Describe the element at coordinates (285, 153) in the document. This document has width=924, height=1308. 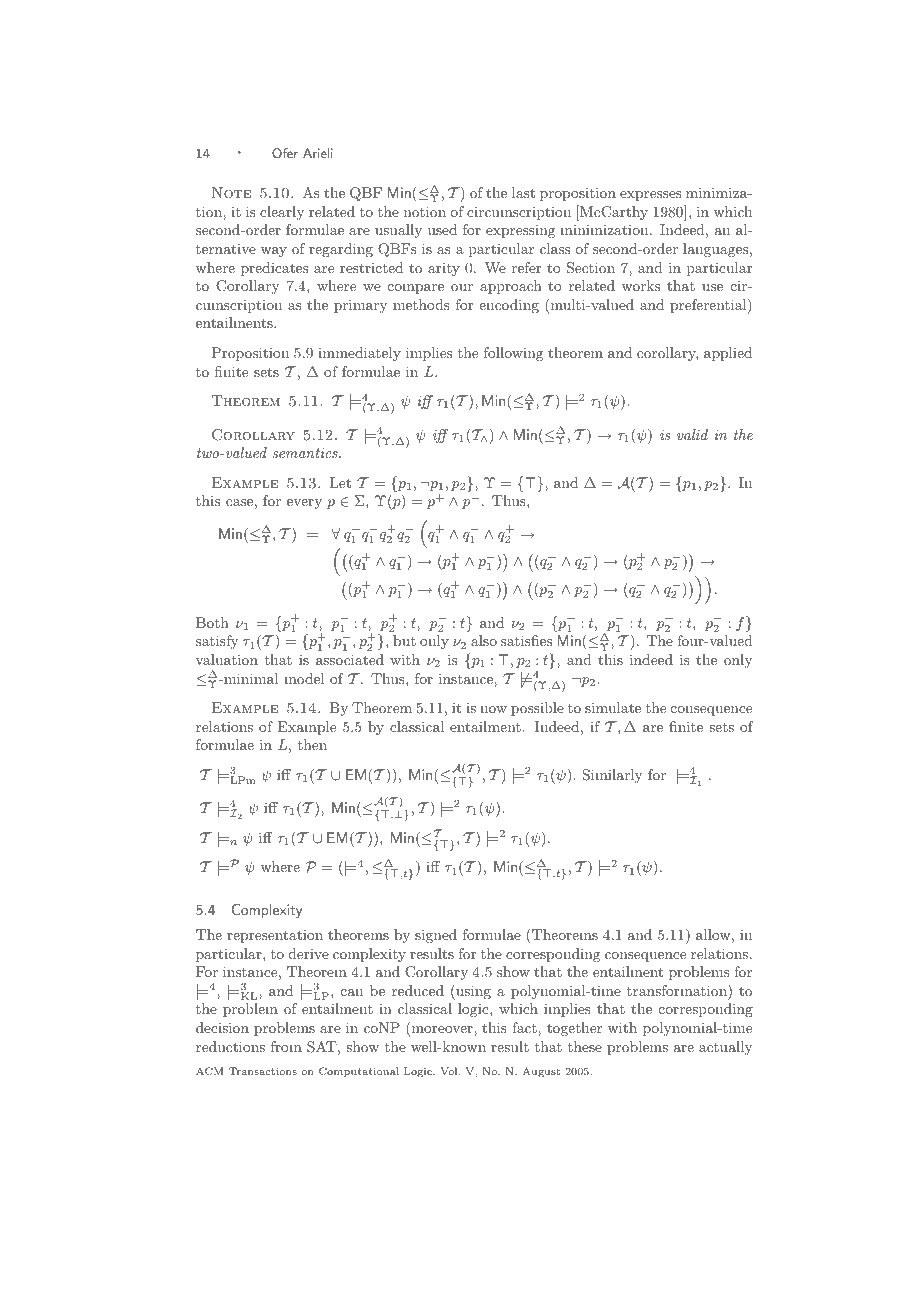
I see `Ofer` at that location.
